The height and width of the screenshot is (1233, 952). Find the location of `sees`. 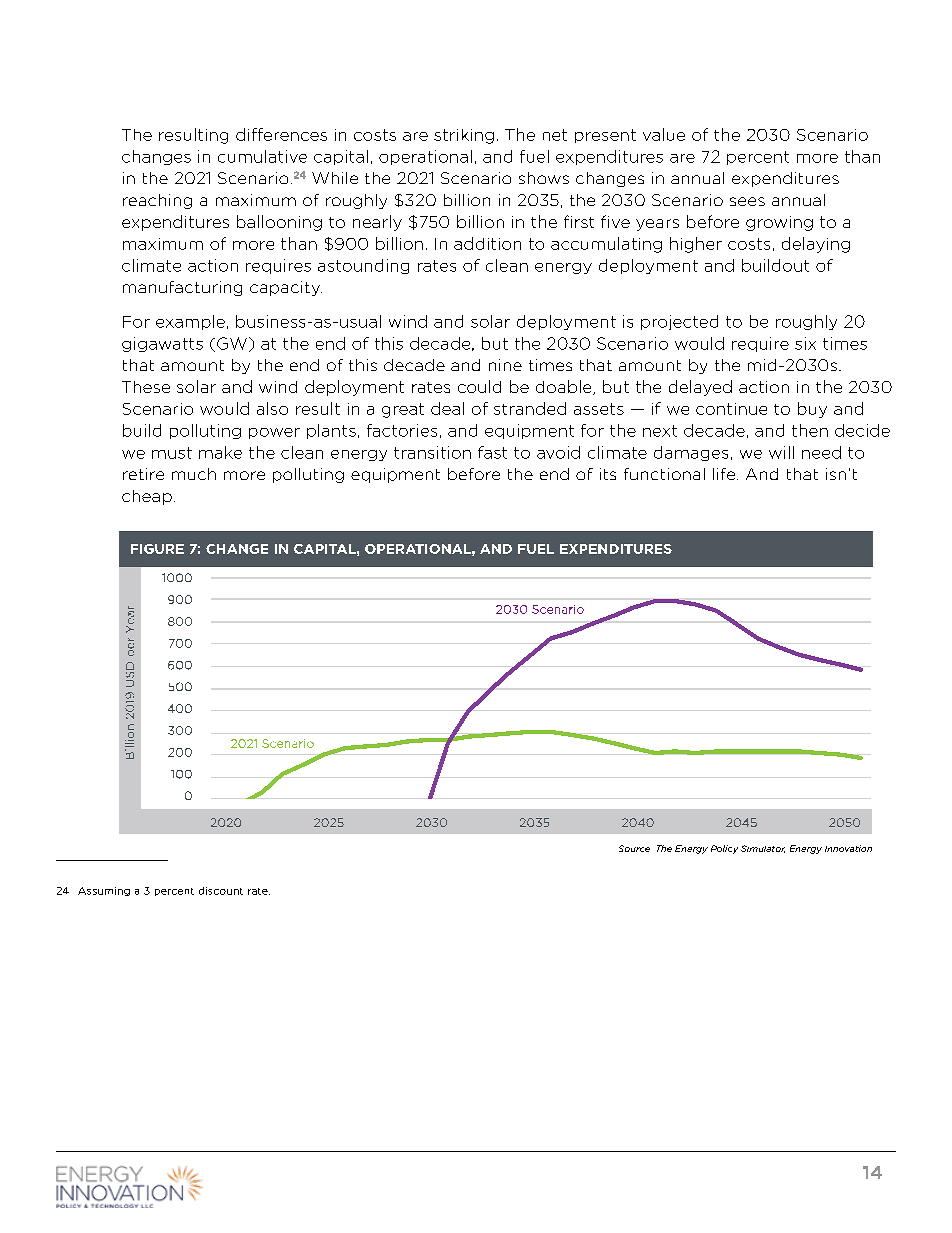

sees is located at coordinates (747, 201).
